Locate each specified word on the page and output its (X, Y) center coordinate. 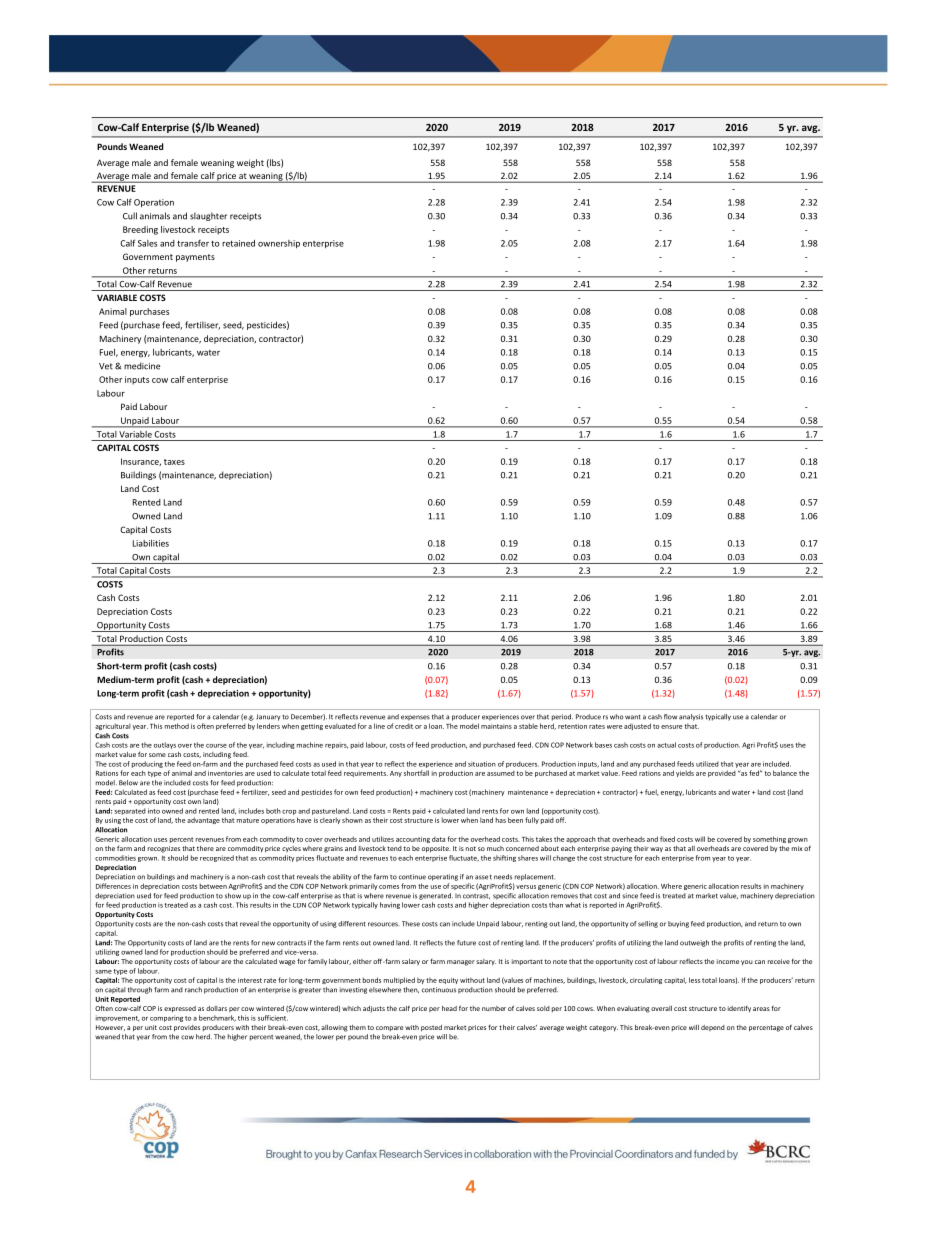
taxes (174, 462)
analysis (691, 717)
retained (238, 243)
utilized (707, 764)
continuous (439, 990)
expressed (180, 1009)
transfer (193, 243)
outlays (165, 745)
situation (482, 764)
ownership (279, 244)
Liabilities (151, 543)
